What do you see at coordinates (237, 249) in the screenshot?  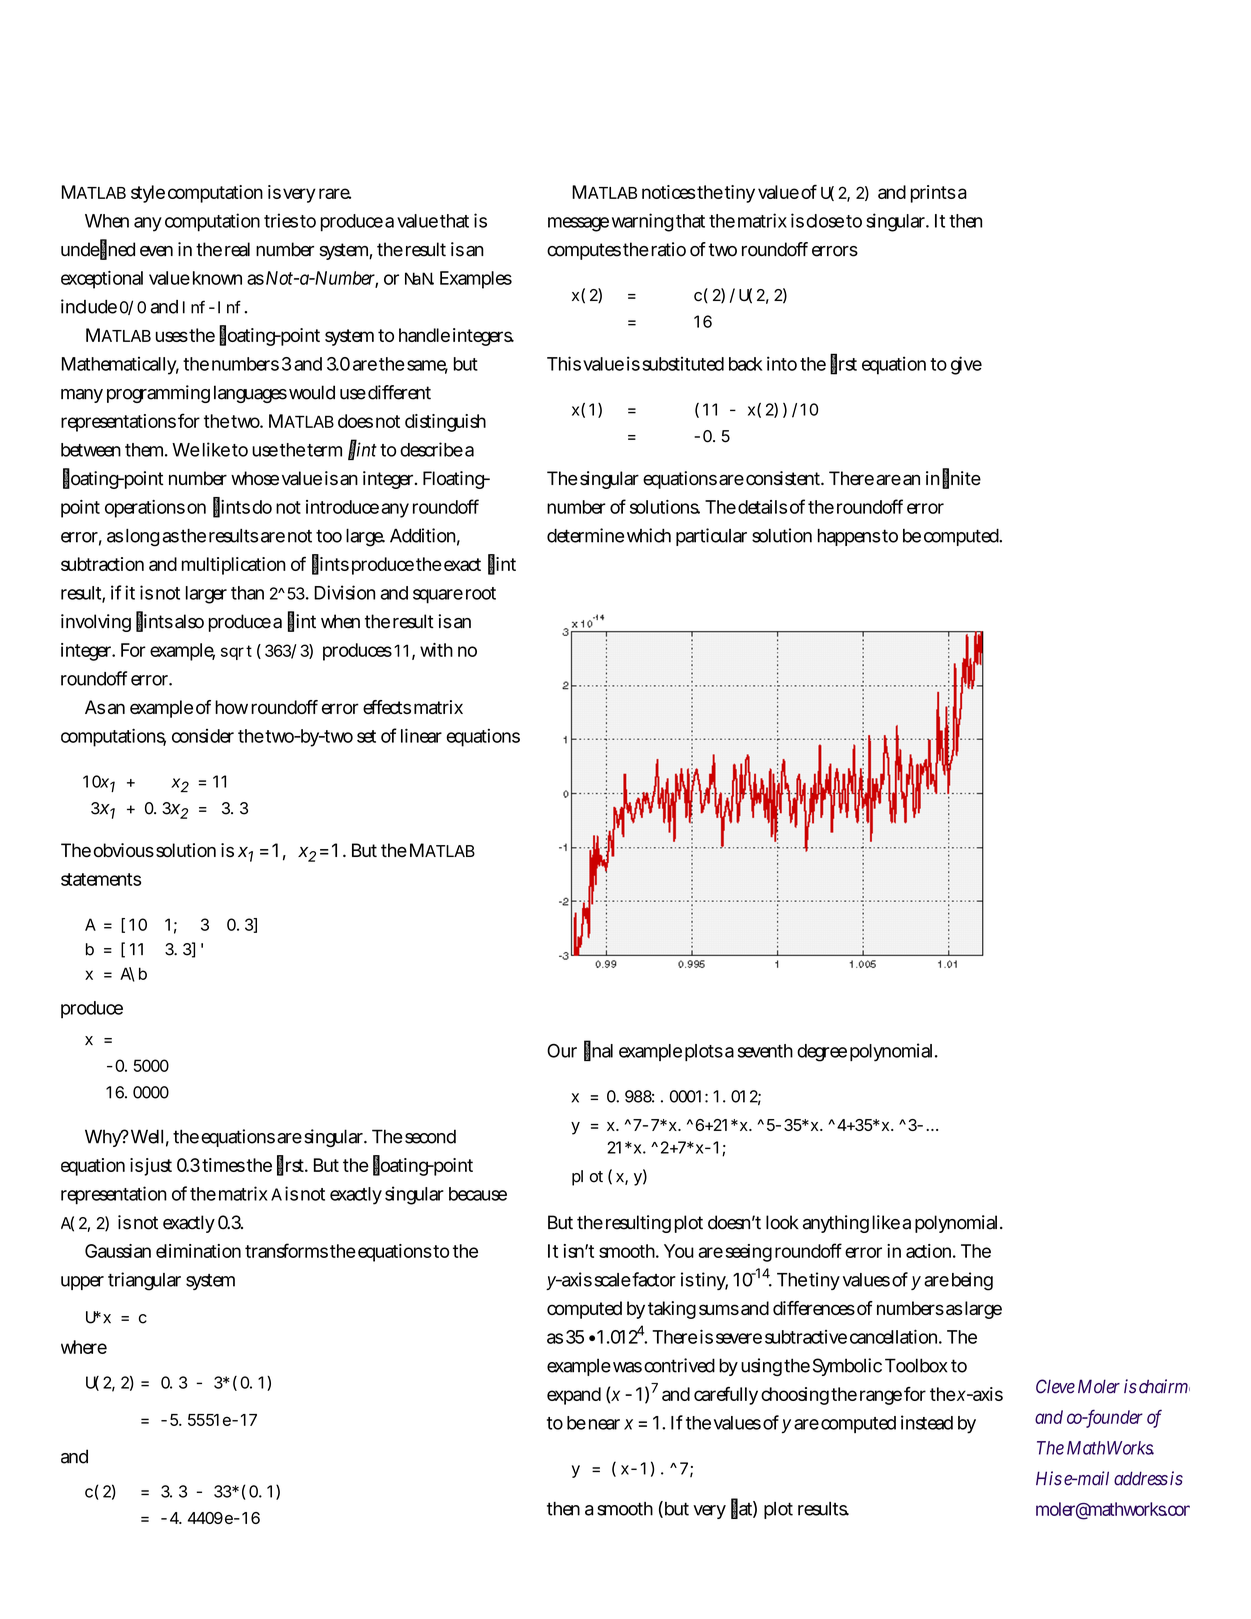 I see `real` at bounding box center [237, 249].
